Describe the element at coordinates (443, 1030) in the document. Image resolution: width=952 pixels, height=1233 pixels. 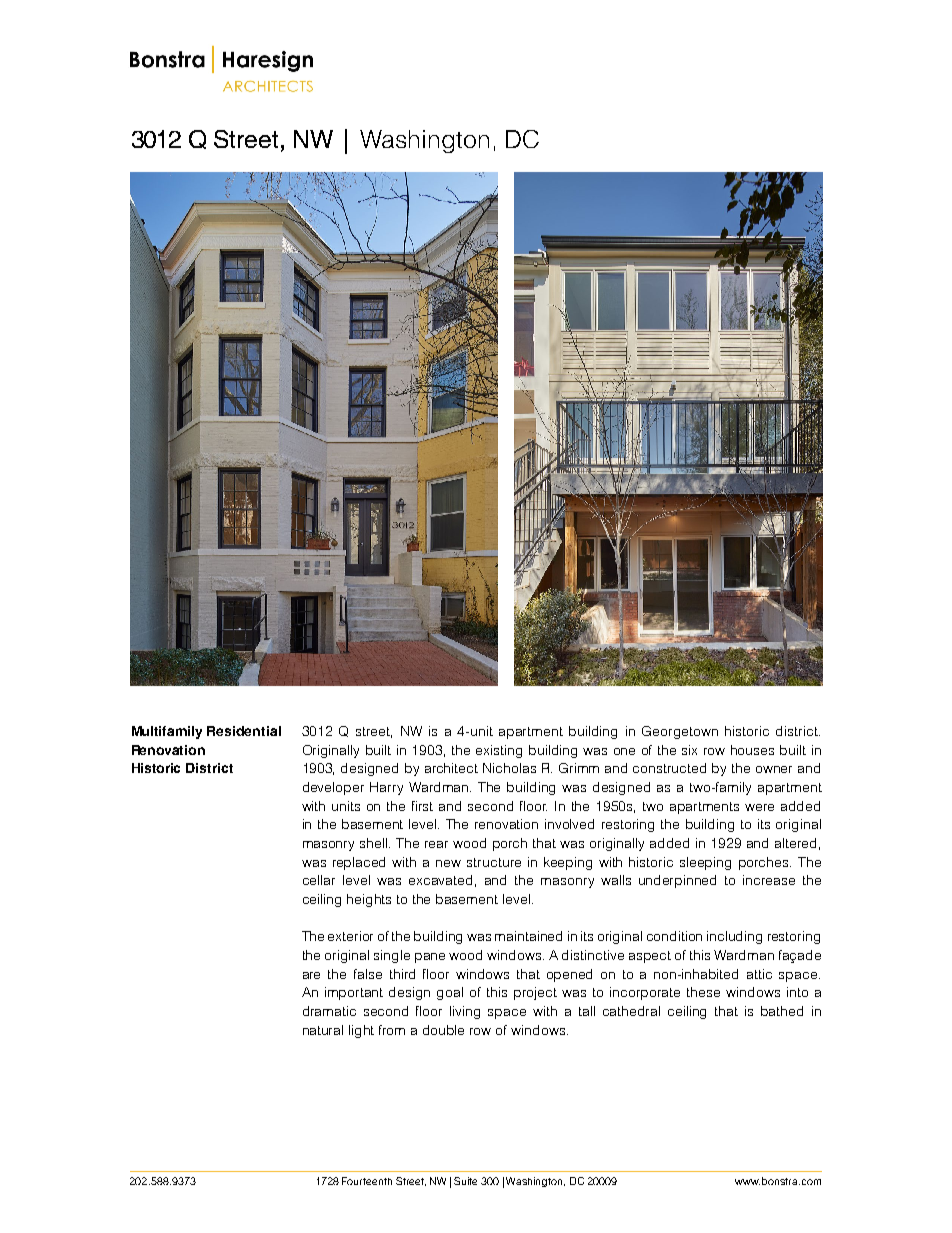
I see `double` at that location.
